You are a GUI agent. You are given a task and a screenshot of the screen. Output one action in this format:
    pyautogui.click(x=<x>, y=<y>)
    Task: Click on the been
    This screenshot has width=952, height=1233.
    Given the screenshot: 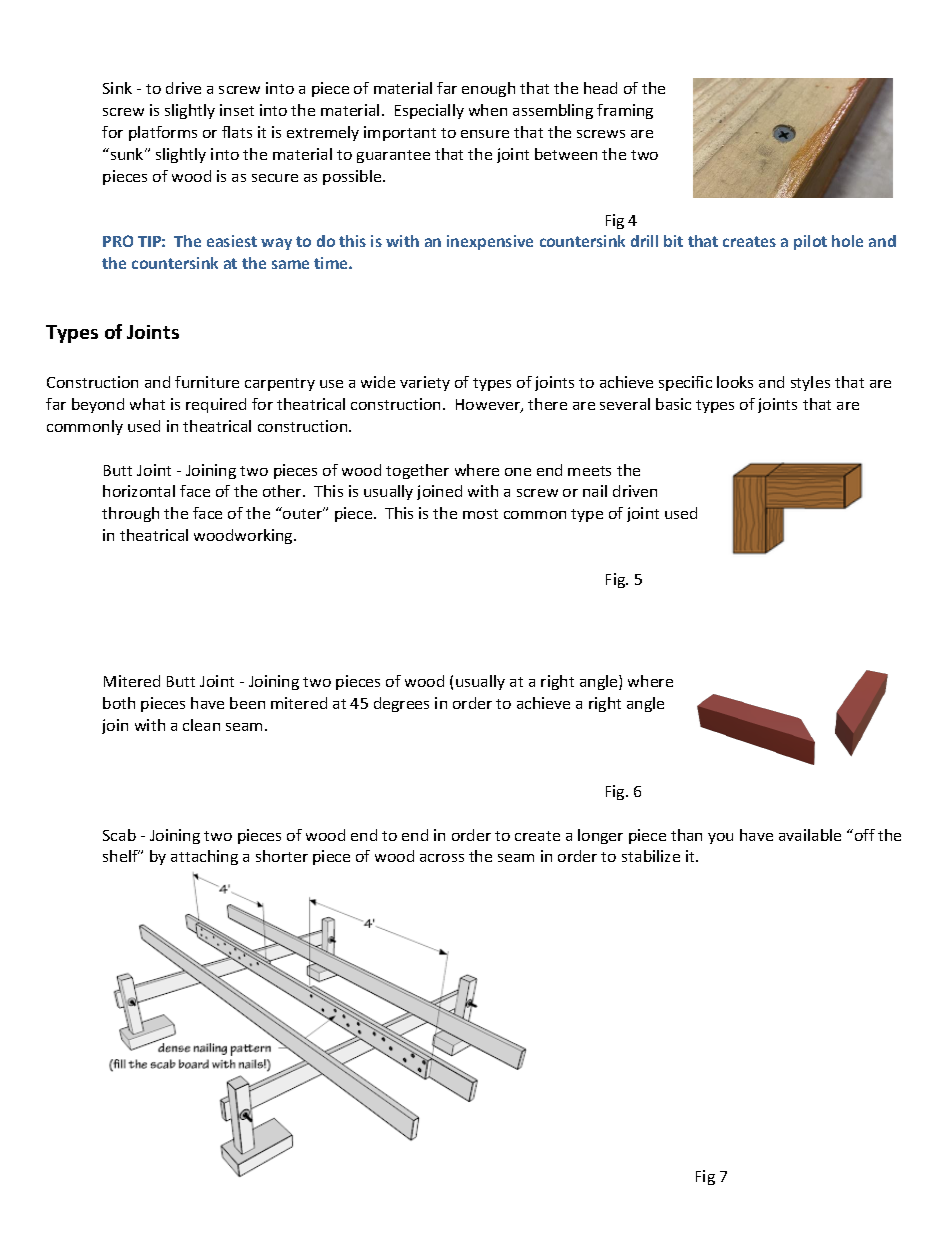 What is the action you would take?
    pyautogui.click(x=247, y=703)
